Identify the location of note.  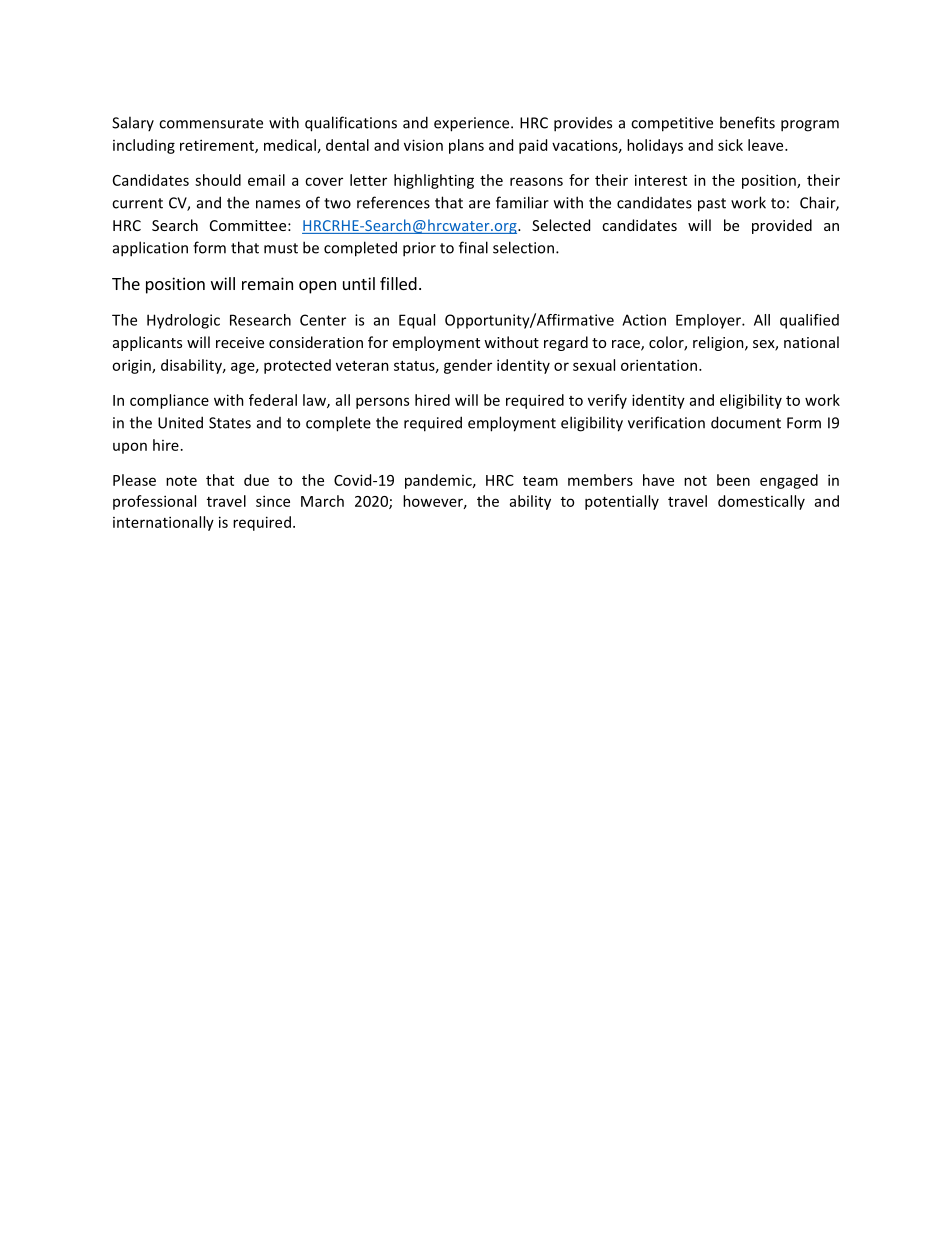
(181, 481).
